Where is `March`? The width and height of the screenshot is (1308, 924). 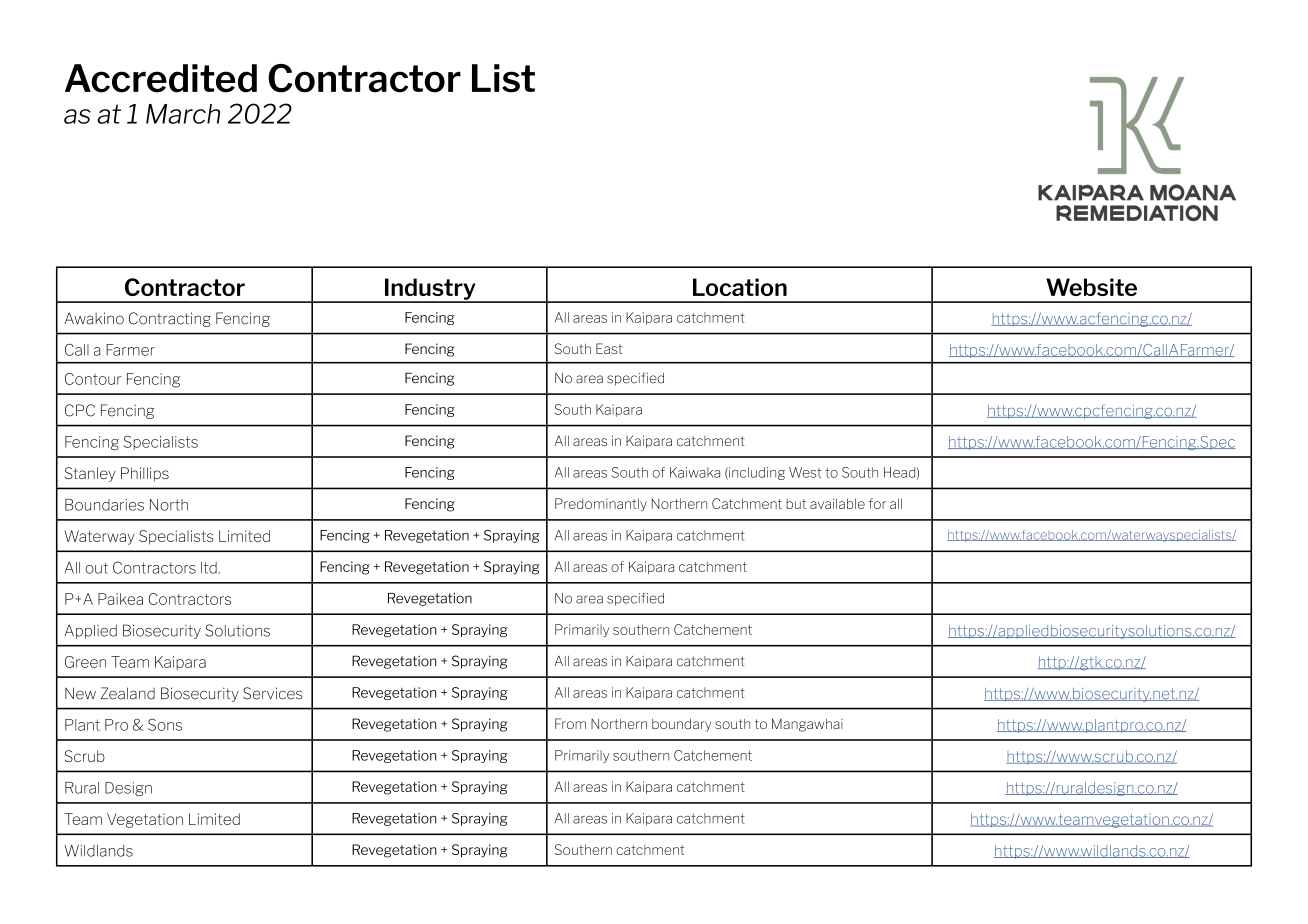 March is located at coordinates (183, 114).
